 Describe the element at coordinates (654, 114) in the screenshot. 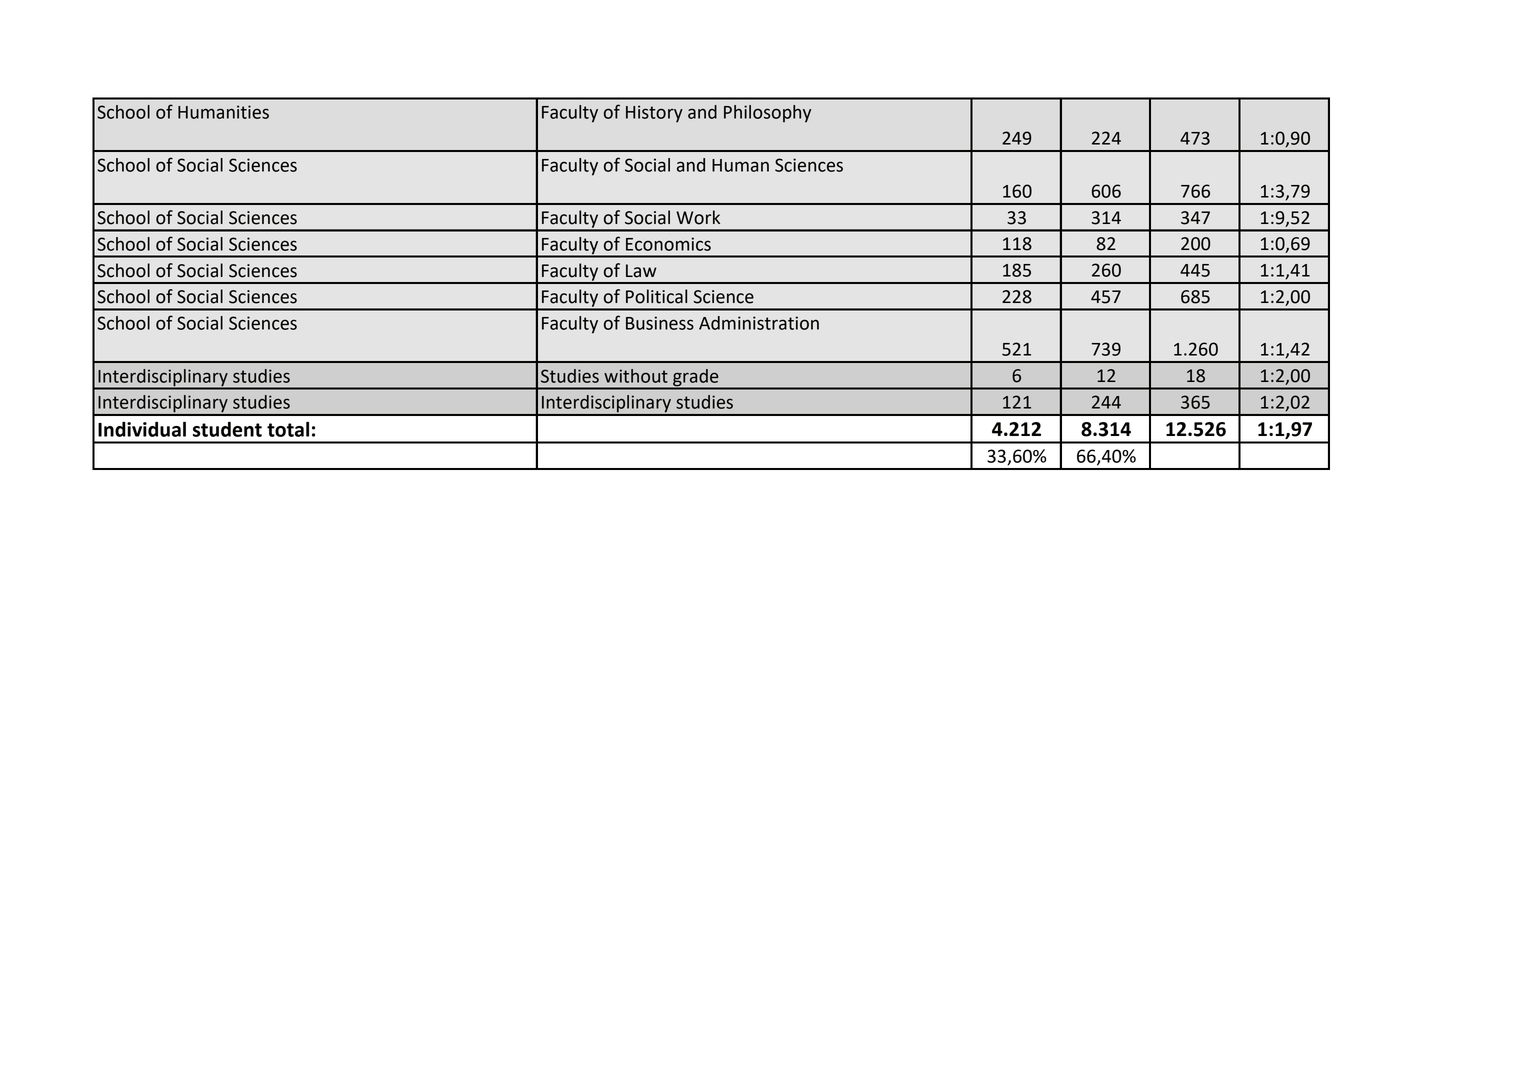

I see `History` at that location.
